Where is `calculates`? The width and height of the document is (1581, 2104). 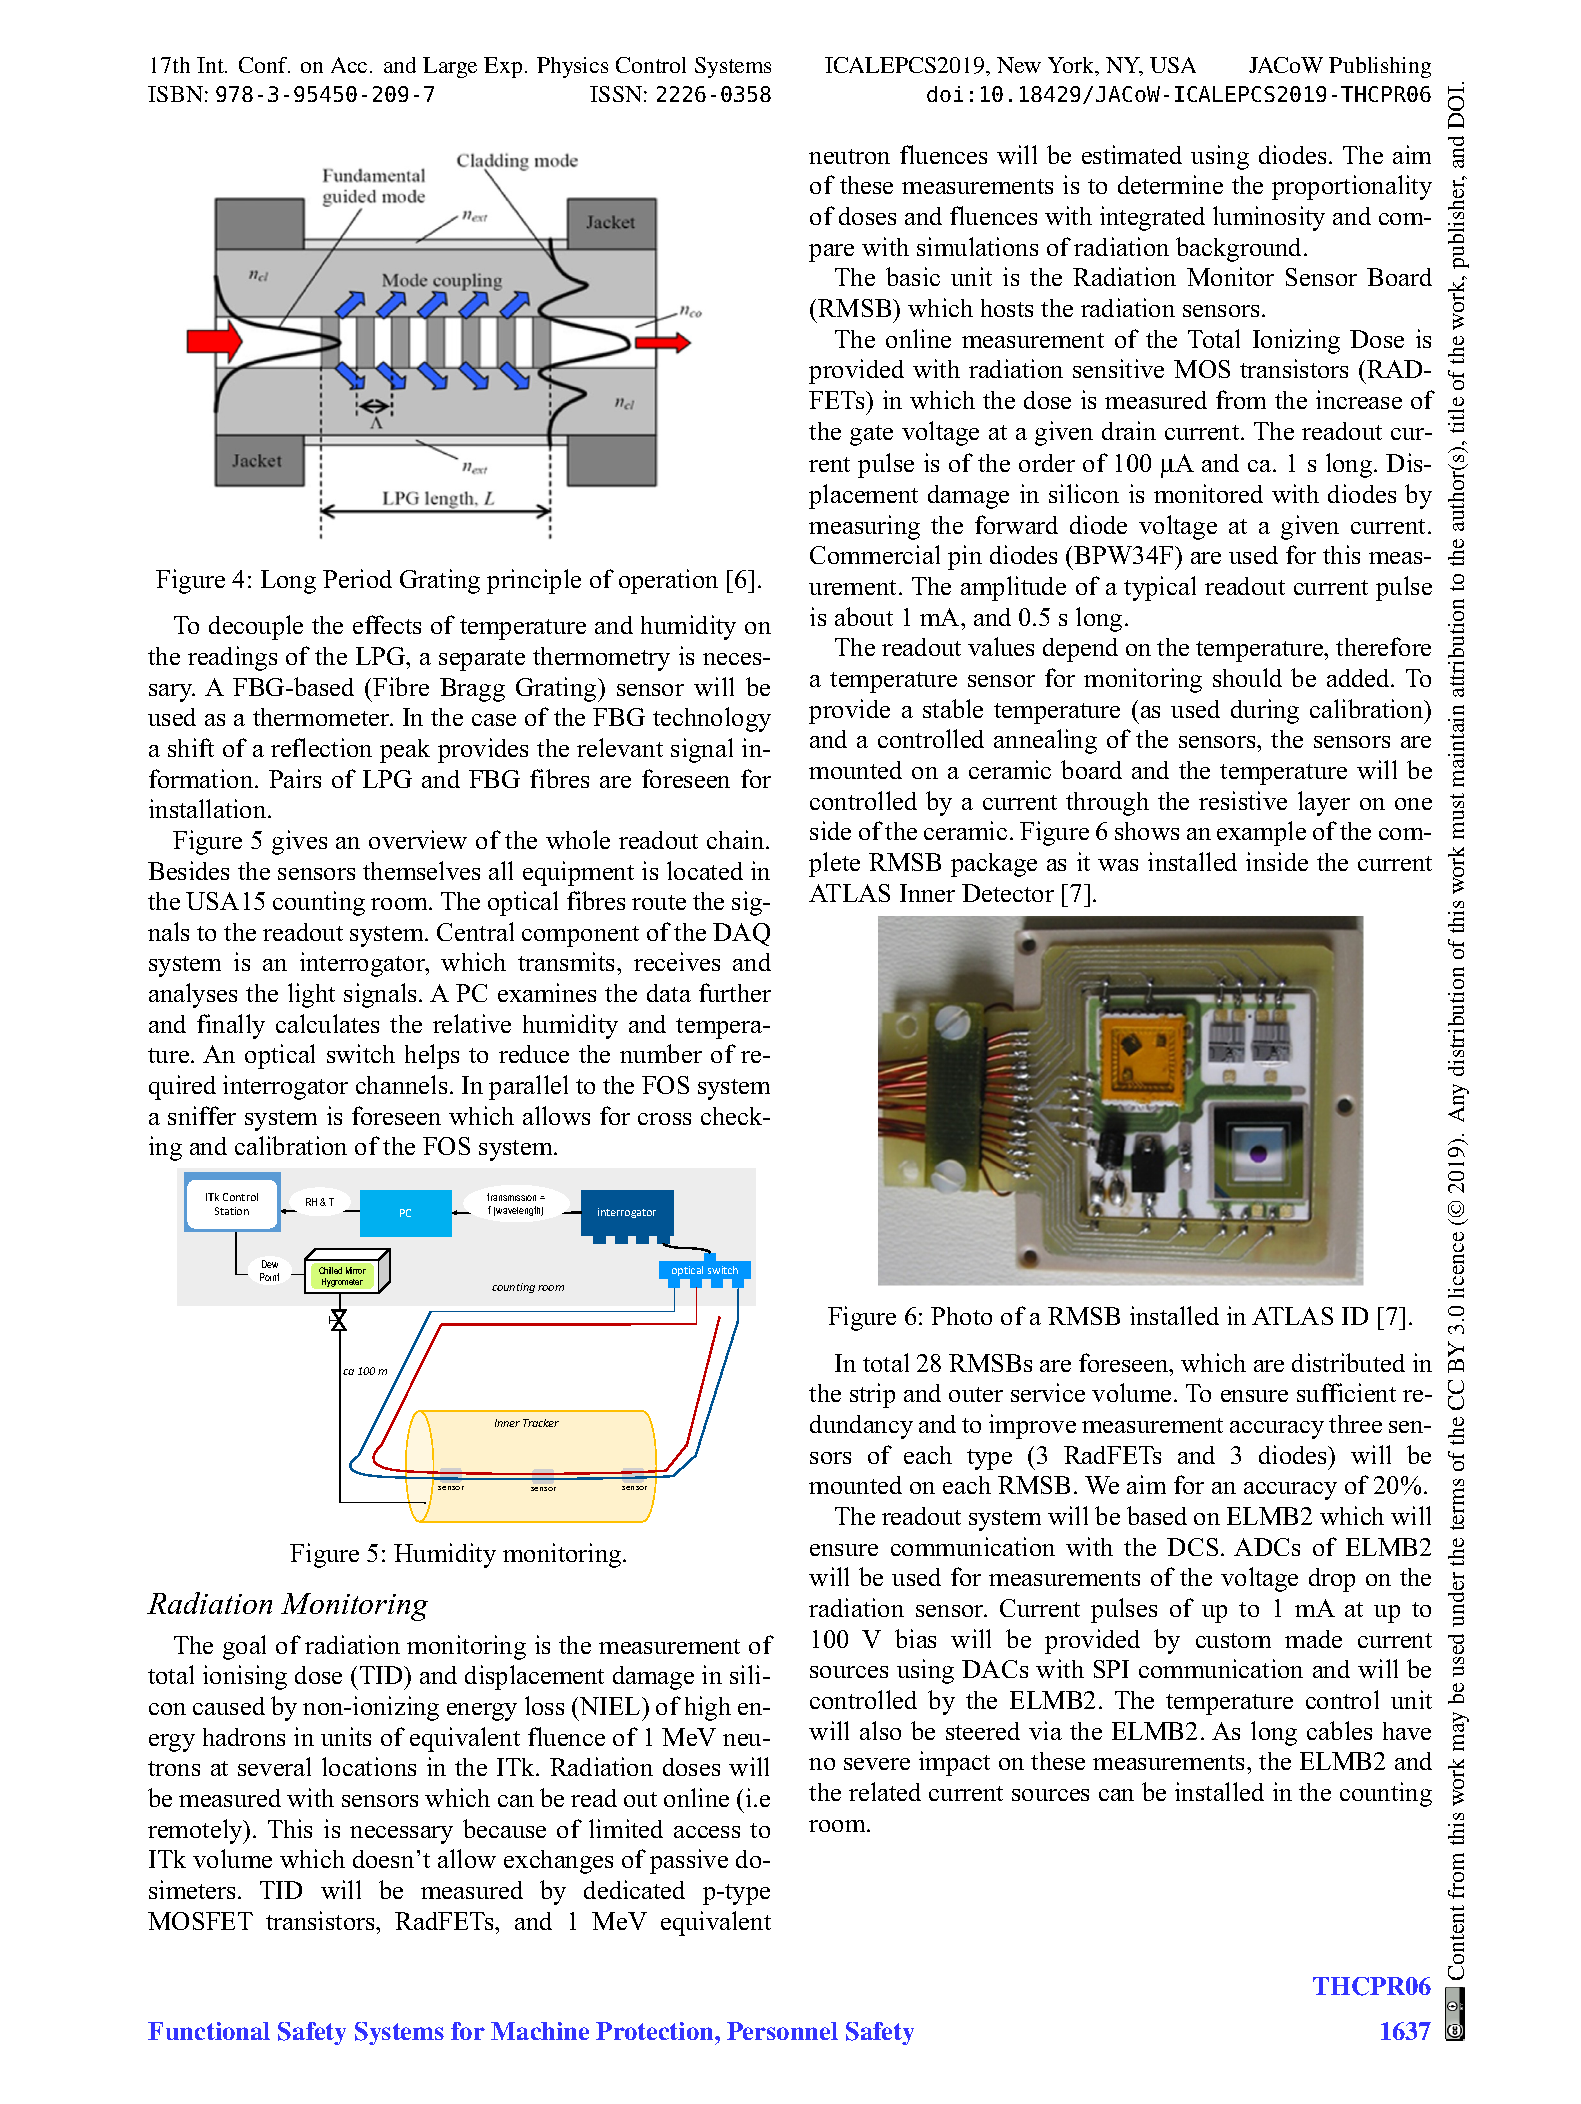
calculates is located at coordinates (327, 1023).
